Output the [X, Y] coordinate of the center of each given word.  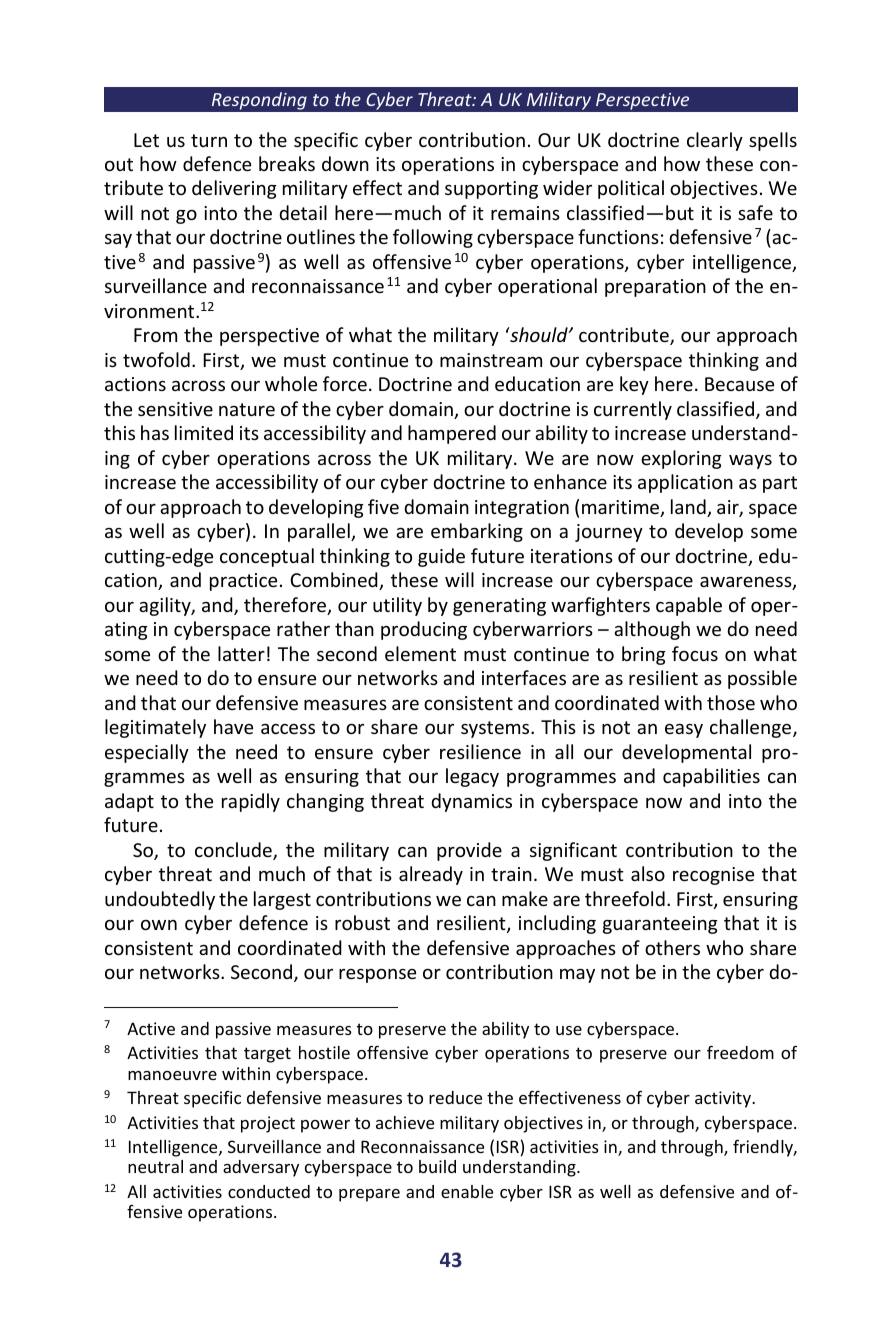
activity [724, 1099]
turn [209, 140]
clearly [715, 141]
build [437, 1166]
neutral [155, 1166]
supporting [491, 190]
